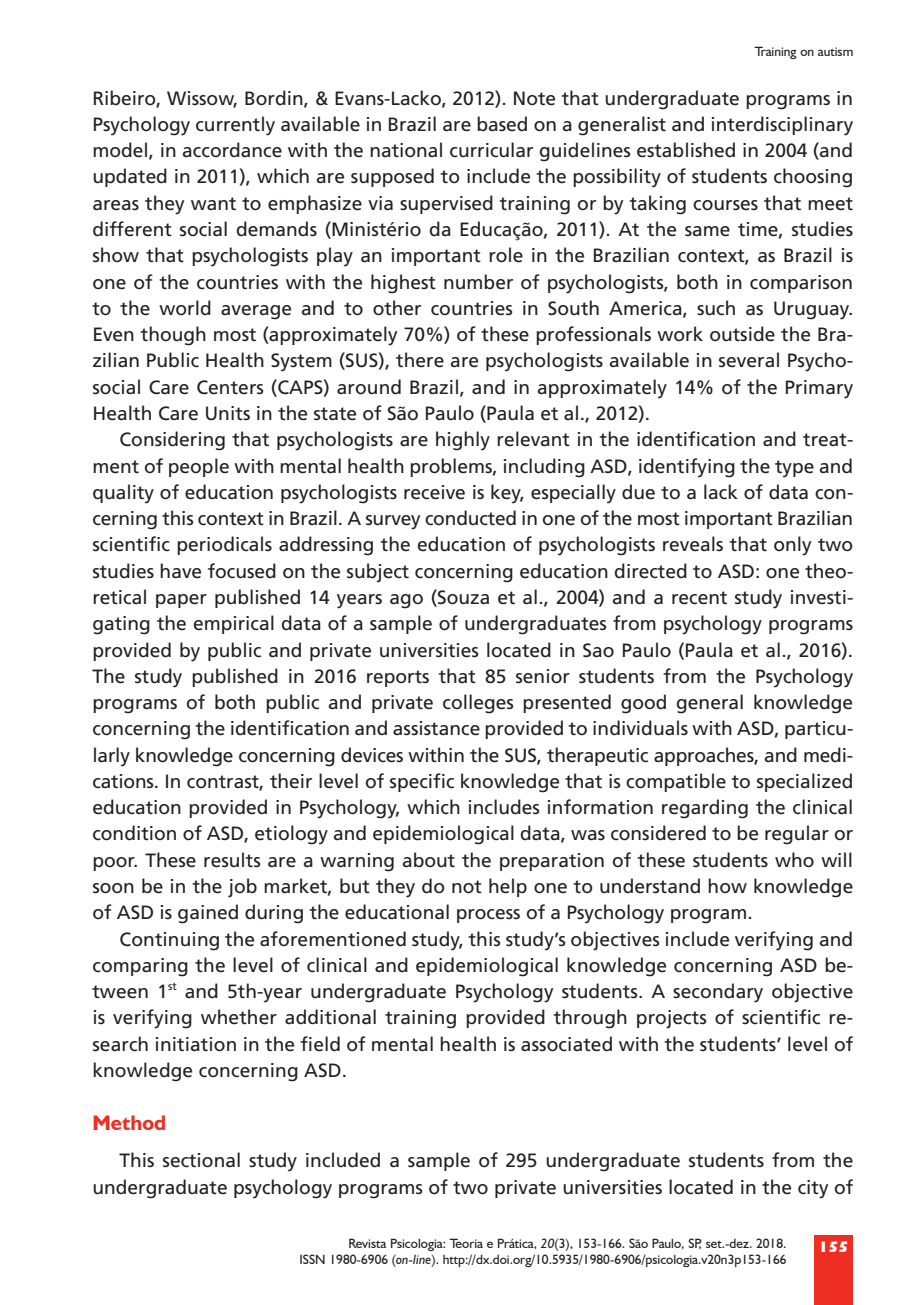 The width and height of the screenshot is (924, 1305). I want to click on sectional, so click(201, 1160).
